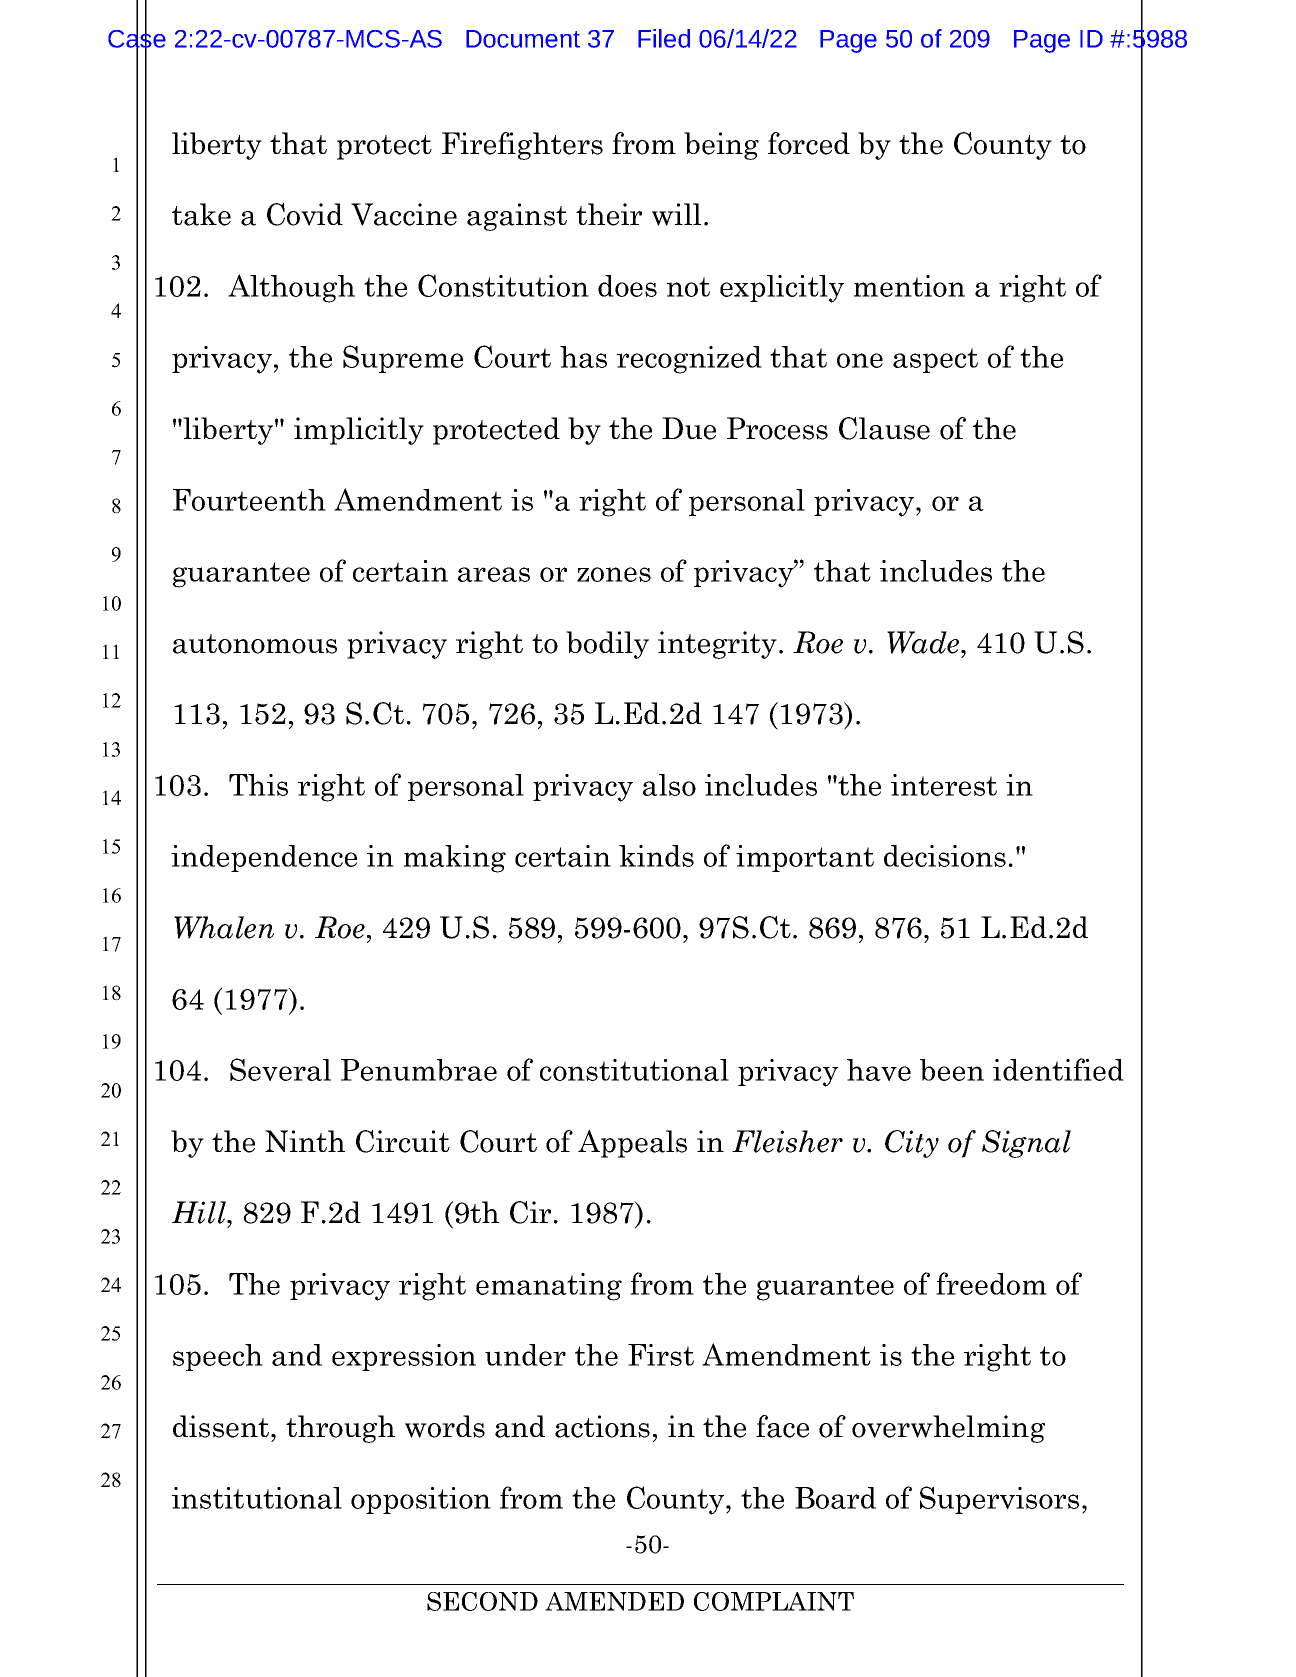 The image size is (1296, 1677). I want to click on kinds, so click(656, 856).
